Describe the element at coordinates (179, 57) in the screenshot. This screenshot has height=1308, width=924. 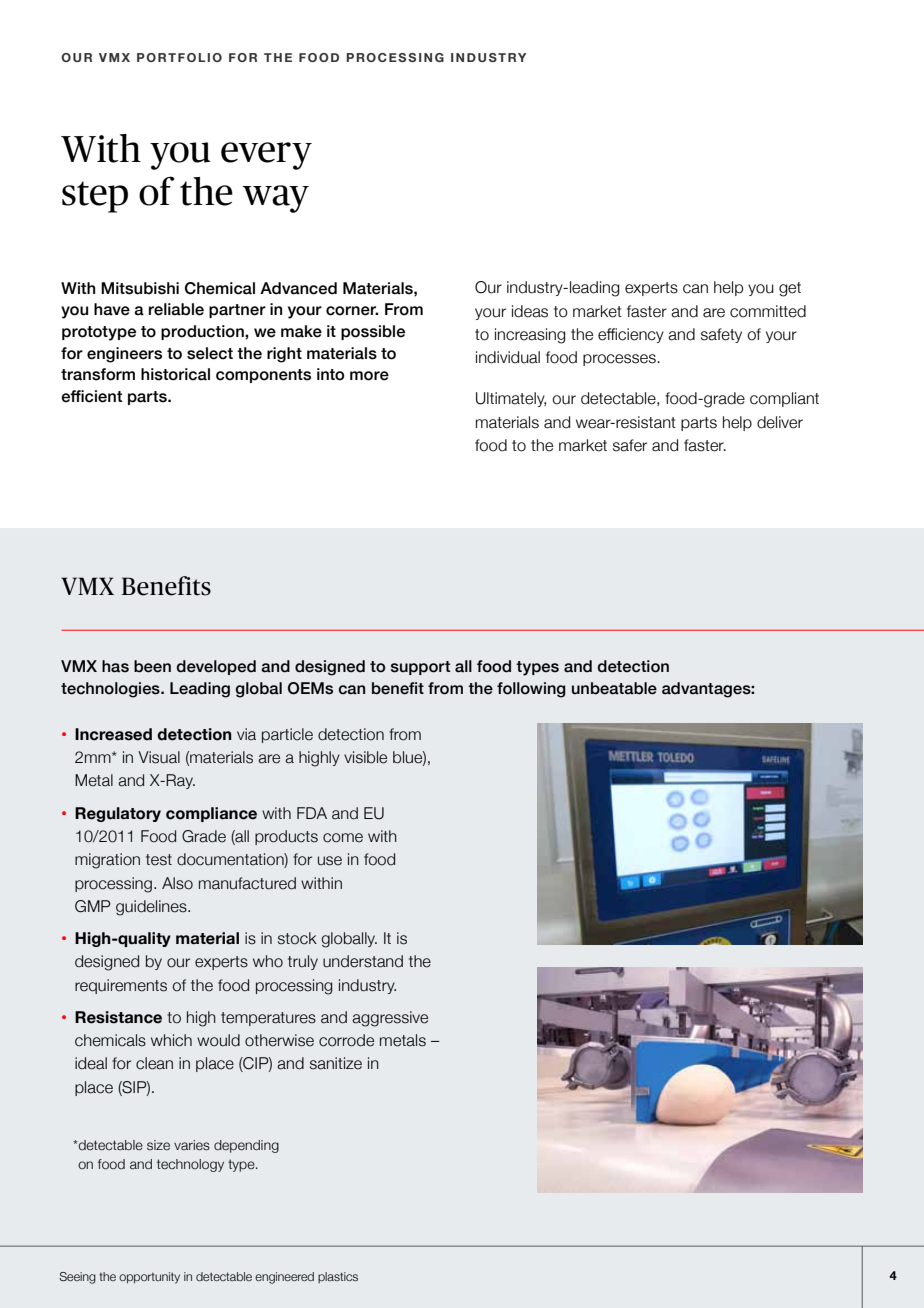
I see `PORTFOLIO` at that location.
